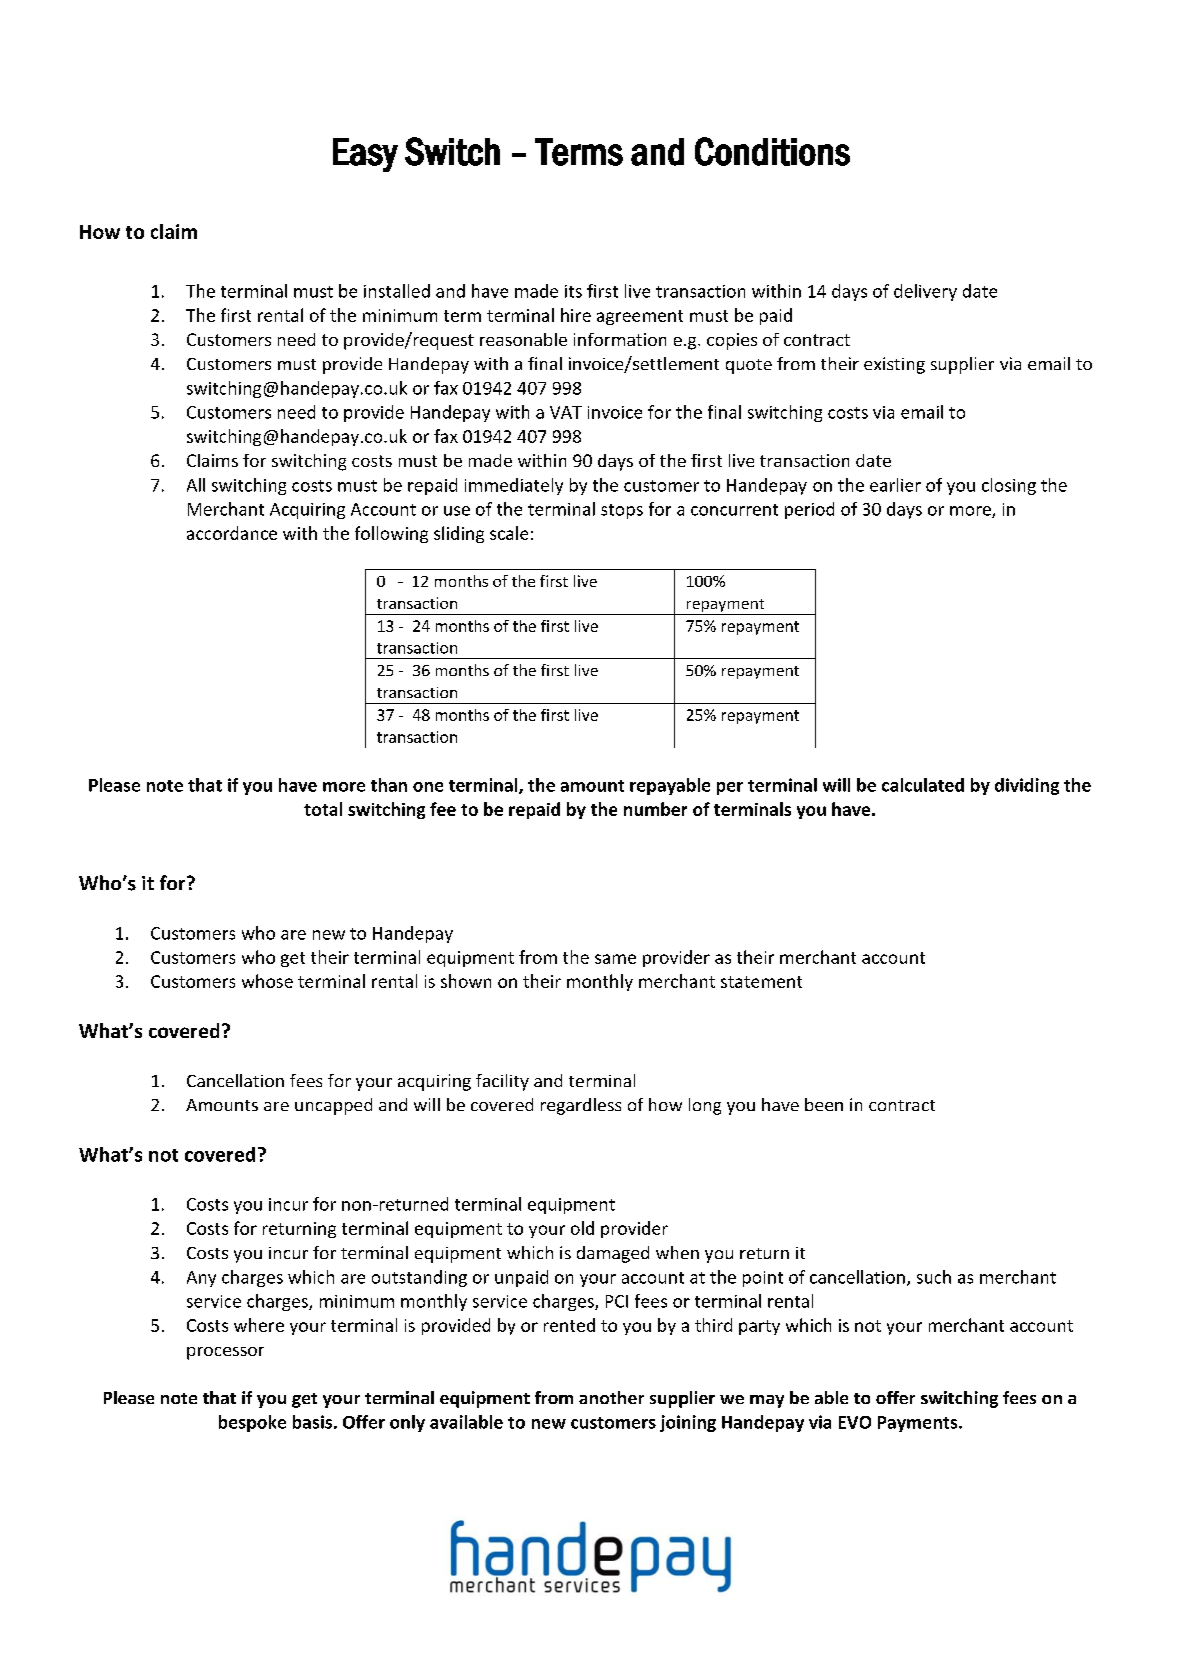 This screenshot has height=1670, width=1181. I want to click on Payments, so click(919, 1424).
